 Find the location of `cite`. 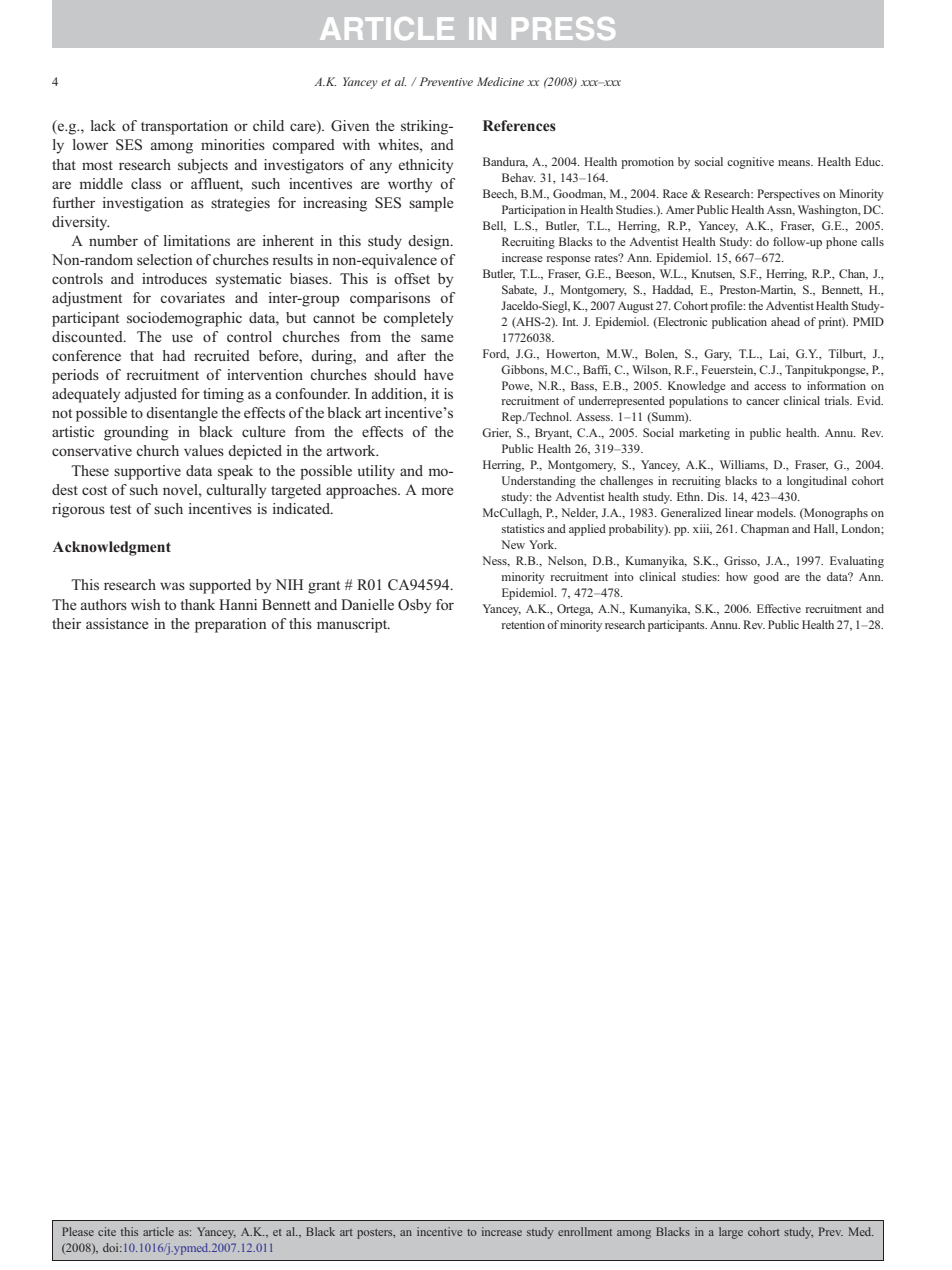

cite is located at coordinates (107, 1231).
